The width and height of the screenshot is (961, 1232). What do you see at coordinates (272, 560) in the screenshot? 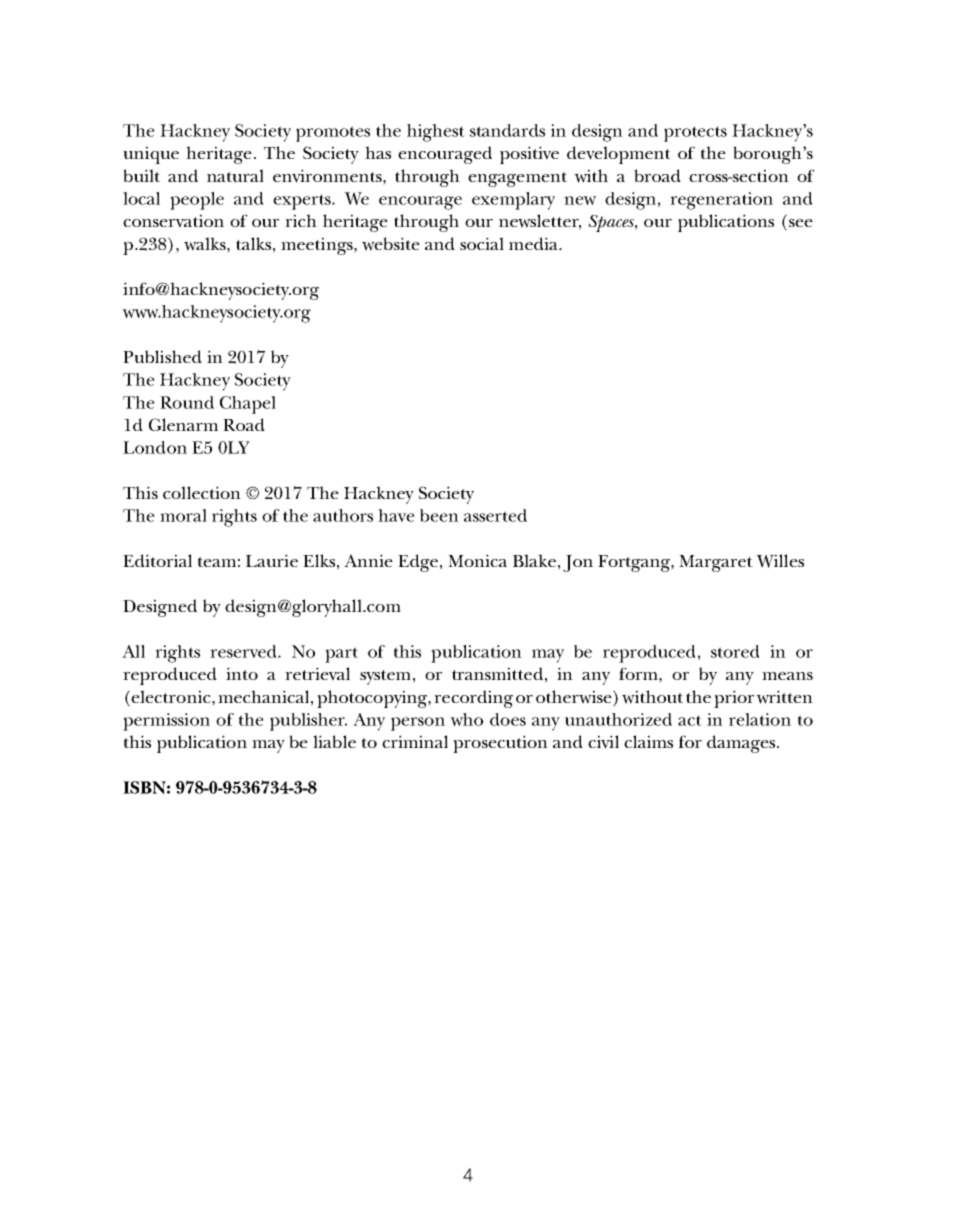
I see `Laurie` at bounding box center [272, 560].
